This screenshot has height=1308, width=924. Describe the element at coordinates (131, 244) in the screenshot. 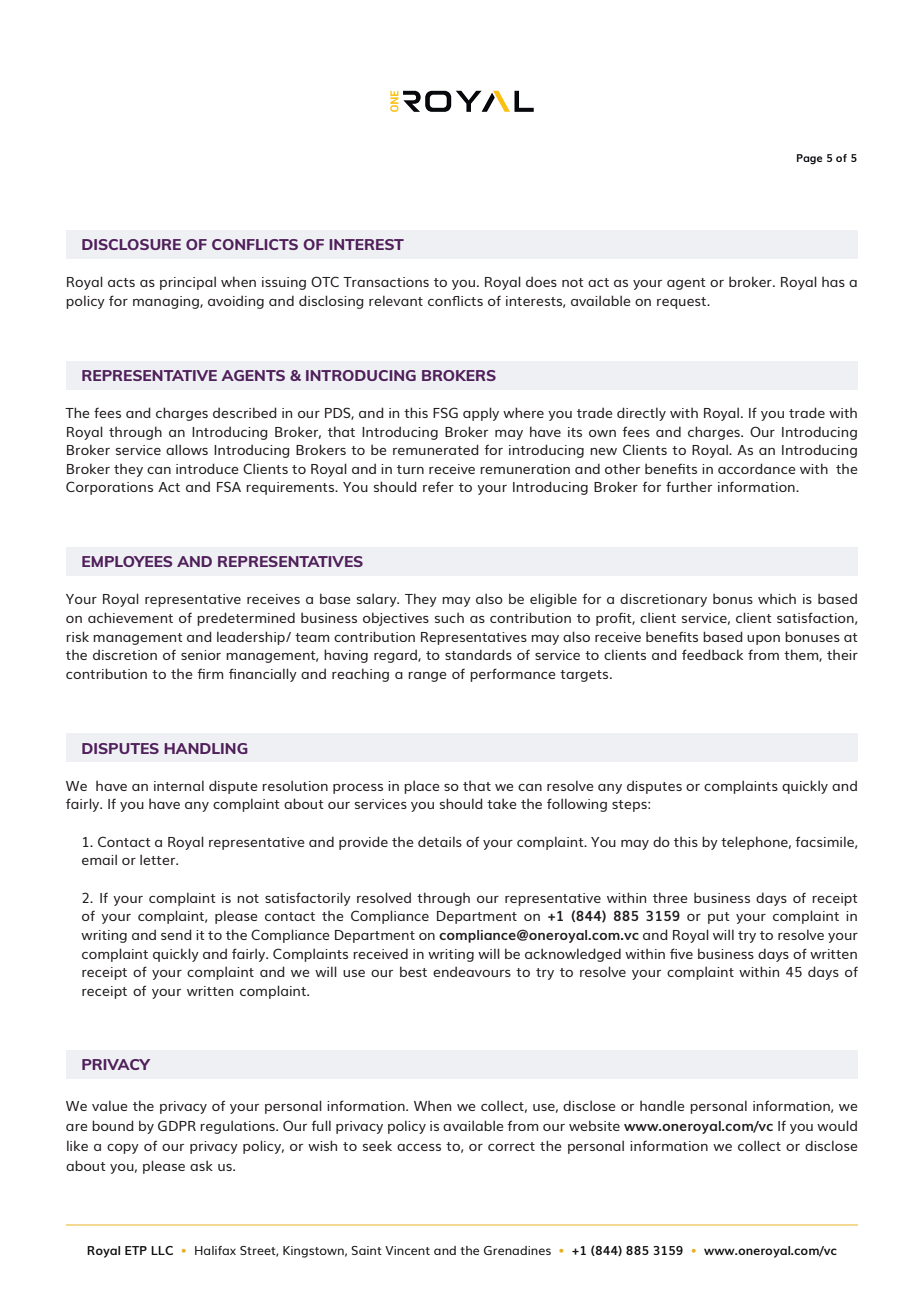

I see `DISCLOSURE` at that location.
